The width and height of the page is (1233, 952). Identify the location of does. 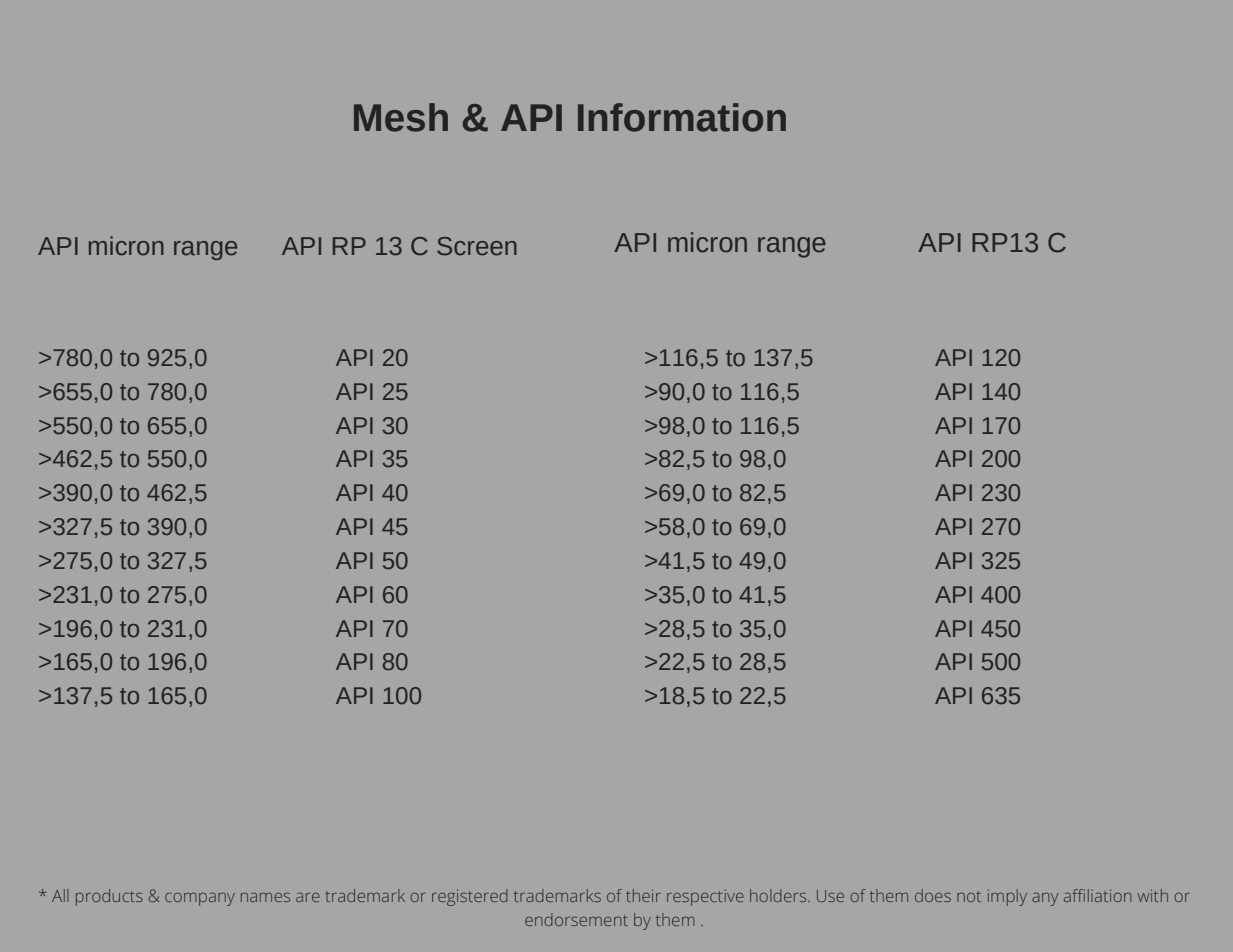
(933, 895).
